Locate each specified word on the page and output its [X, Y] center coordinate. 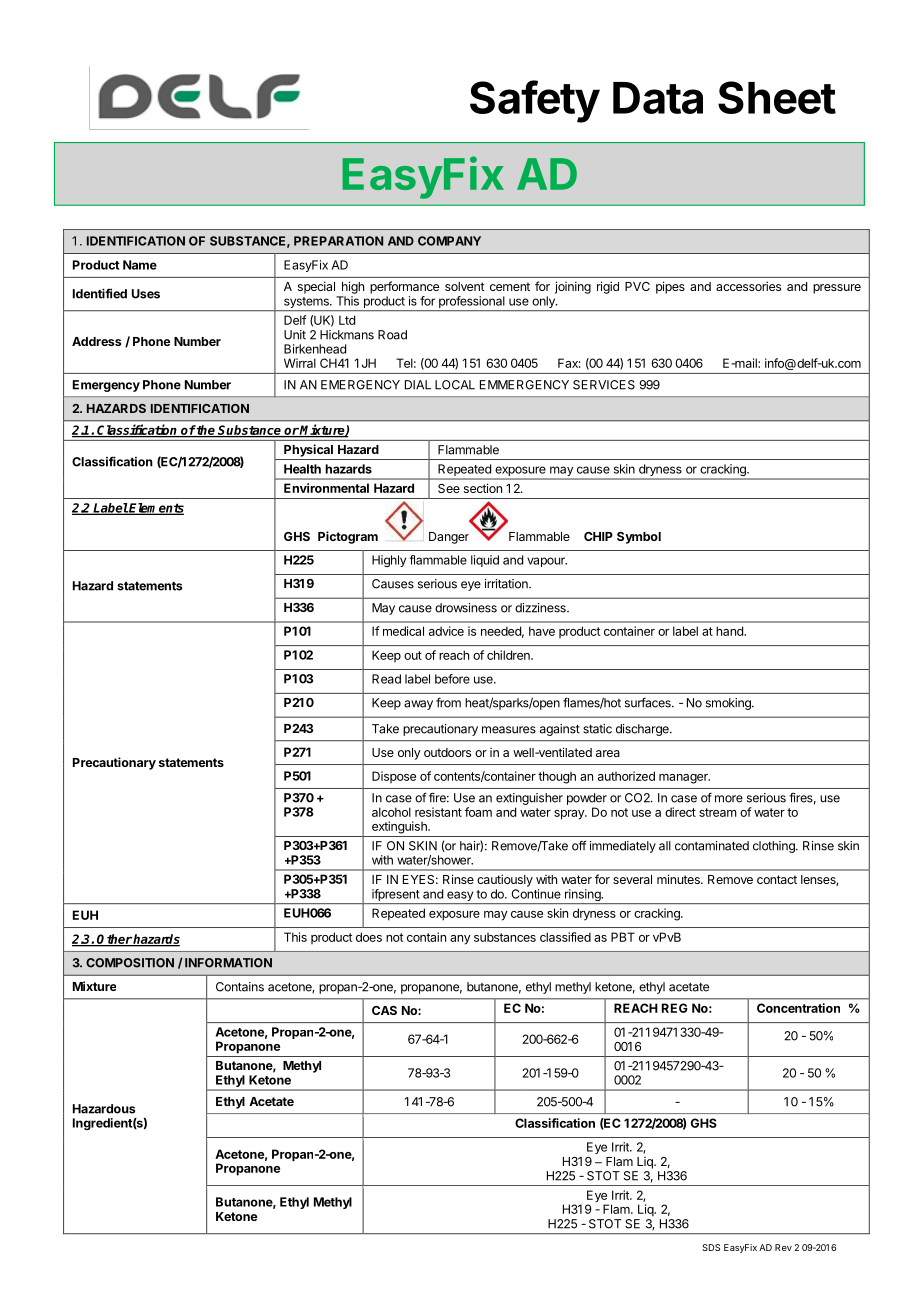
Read [386, 679]
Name [140, 265]
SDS [711, 1247]
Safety [535, 101]
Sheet [777, 97]
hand [730, 631]
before [452, 679]
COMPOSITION [130, 963]
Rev [783, 1247]
